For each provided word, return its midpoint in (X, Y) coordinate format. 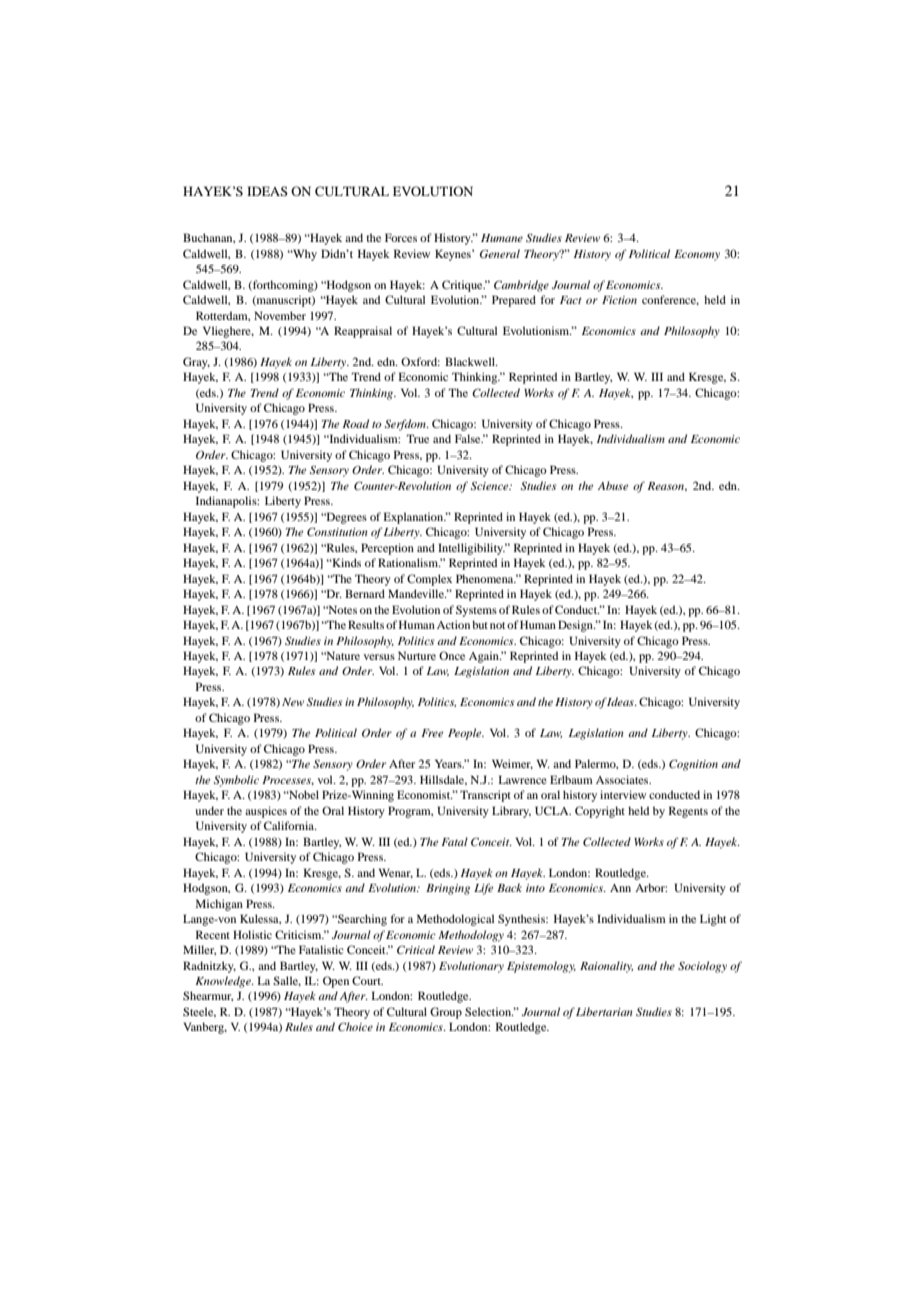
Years (449, 763)
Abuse (613, 485)
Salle (287, 981)
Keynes (454, 255)
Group (446, 1013)
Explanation (414, 518)
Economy (697, 255)
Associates (623, 779)
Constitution (337, 531)
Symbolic (236, 781)
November (280, 315)
